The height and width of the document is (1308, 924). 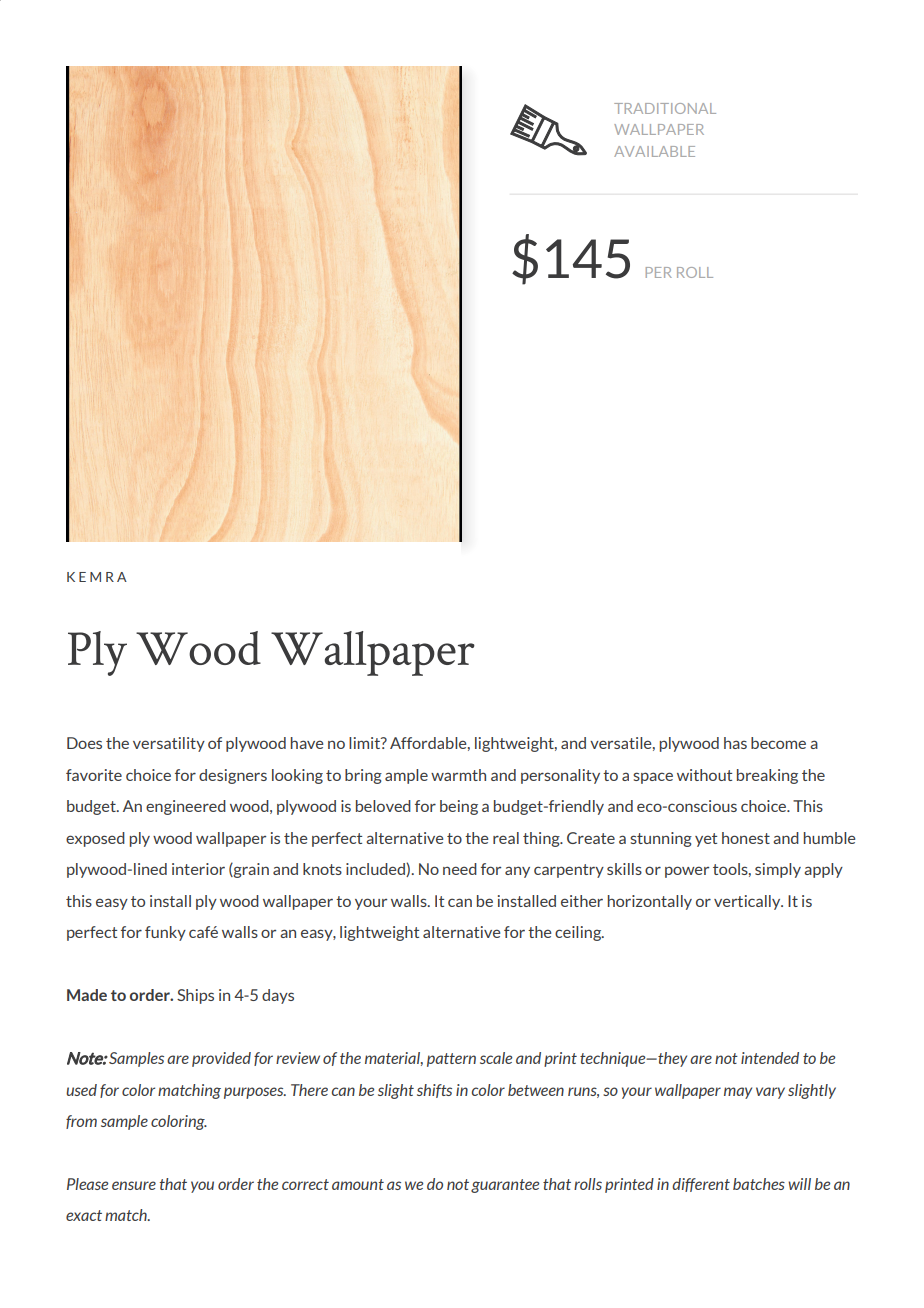 What do you see at coordinates (186, 807) in the document?
I see `engineered` at bounding box center [186, 807].
